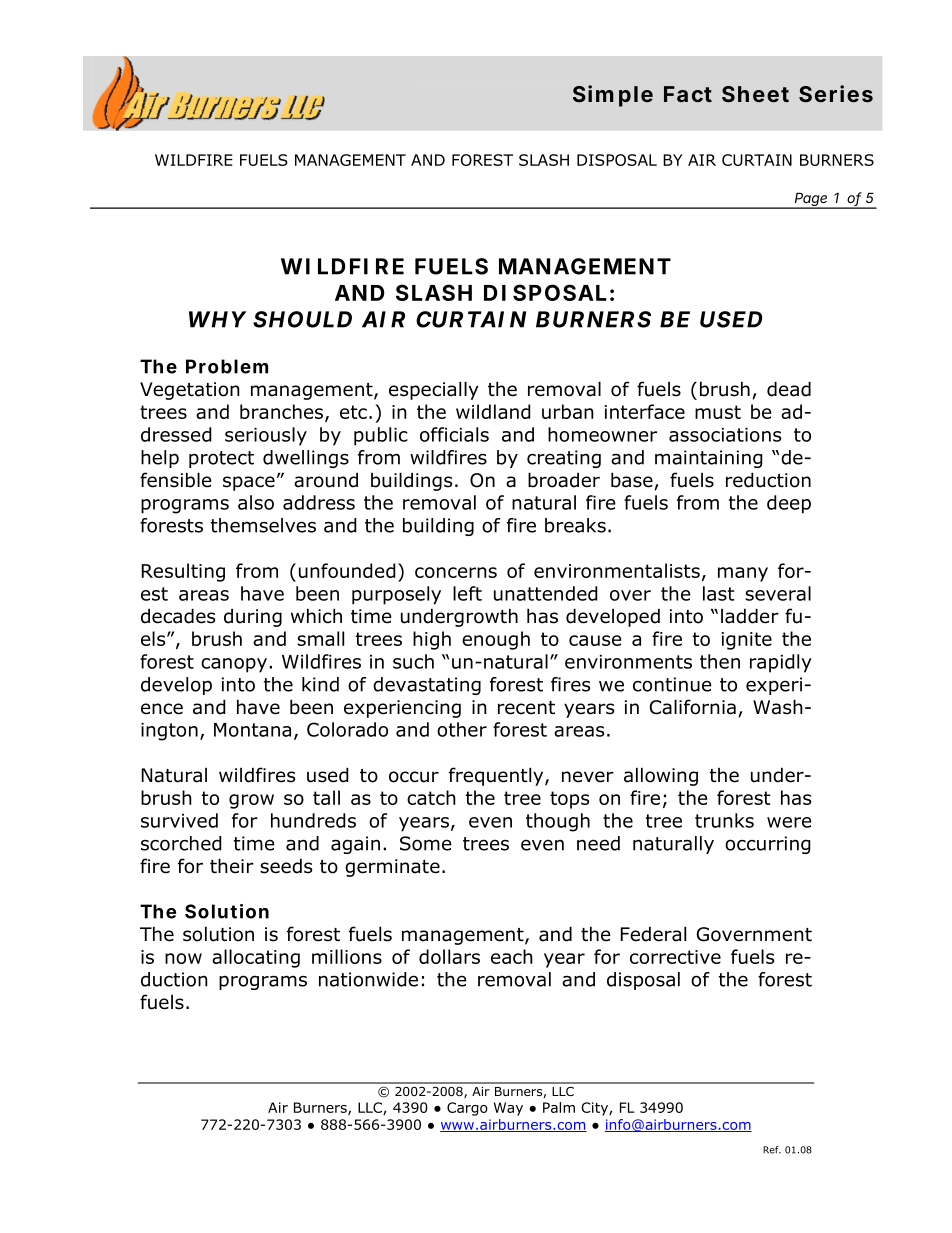  Describe the element at coordinates (613, 96) in the screenshot. I see `Simple` at that location.
